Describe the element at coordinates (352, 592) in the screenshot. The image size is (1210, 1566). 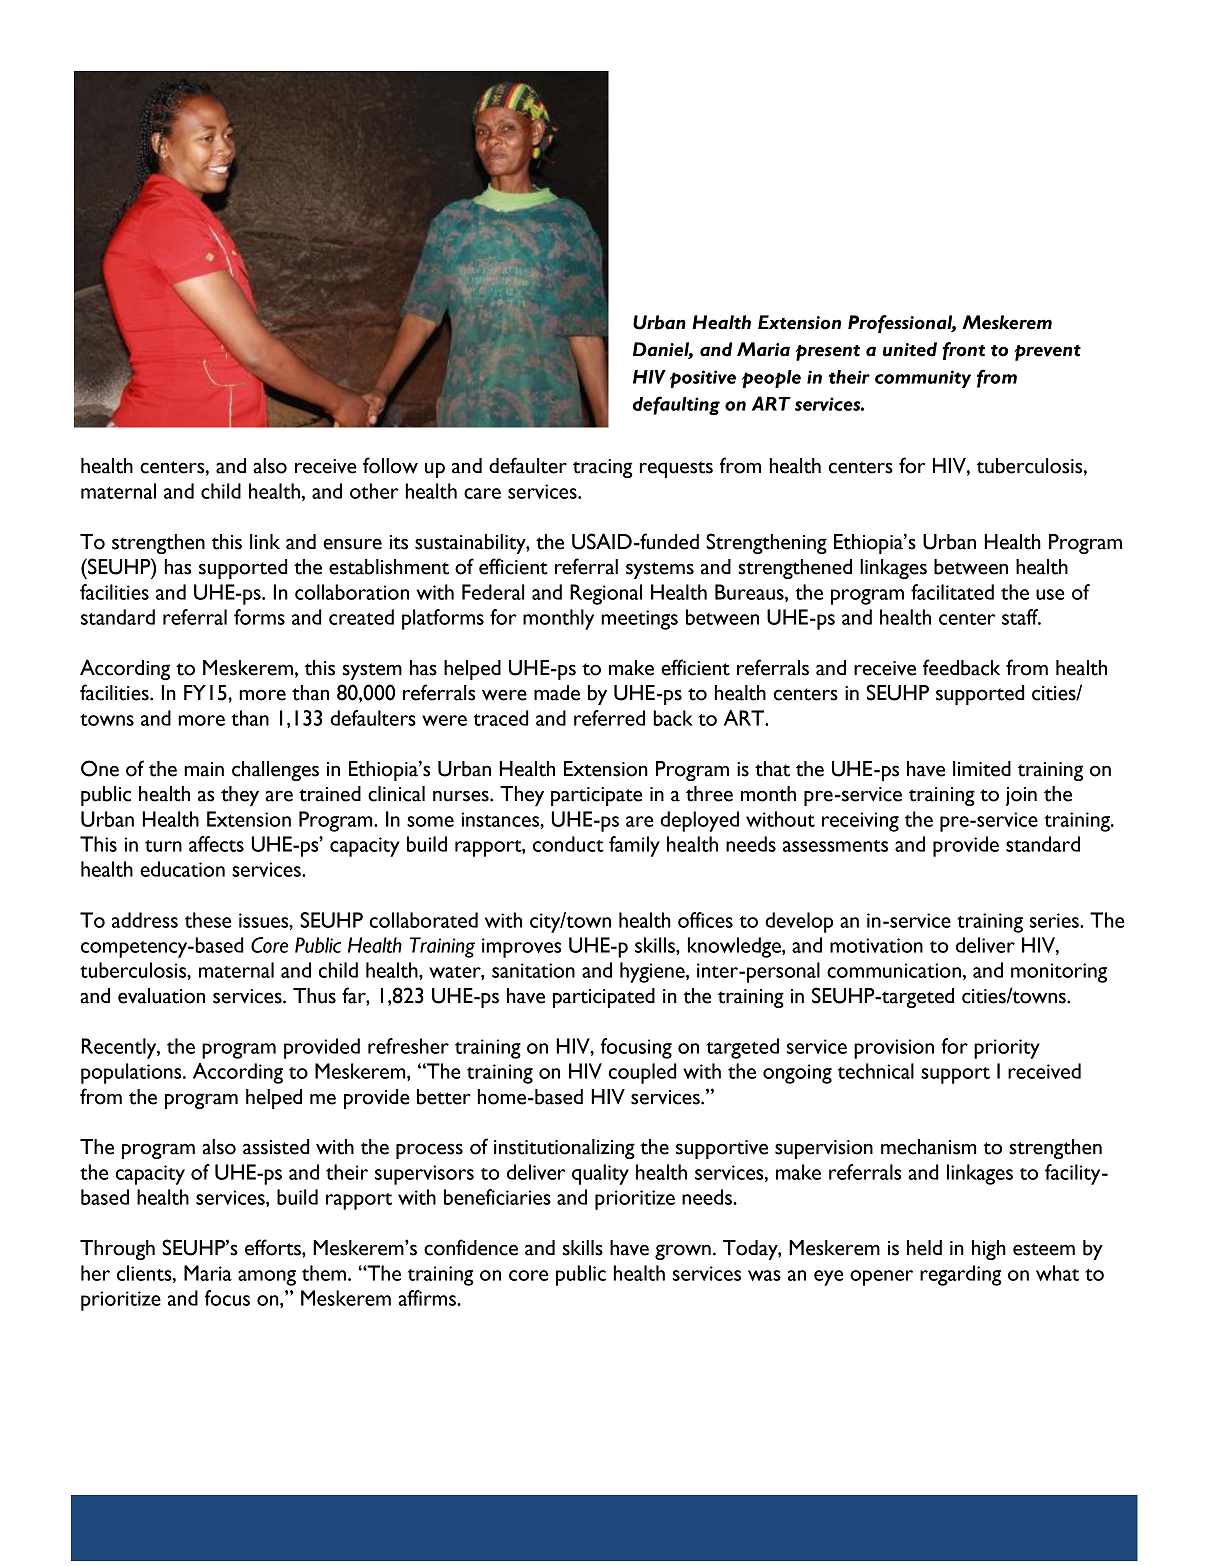
I see `collaboration` at that location.
